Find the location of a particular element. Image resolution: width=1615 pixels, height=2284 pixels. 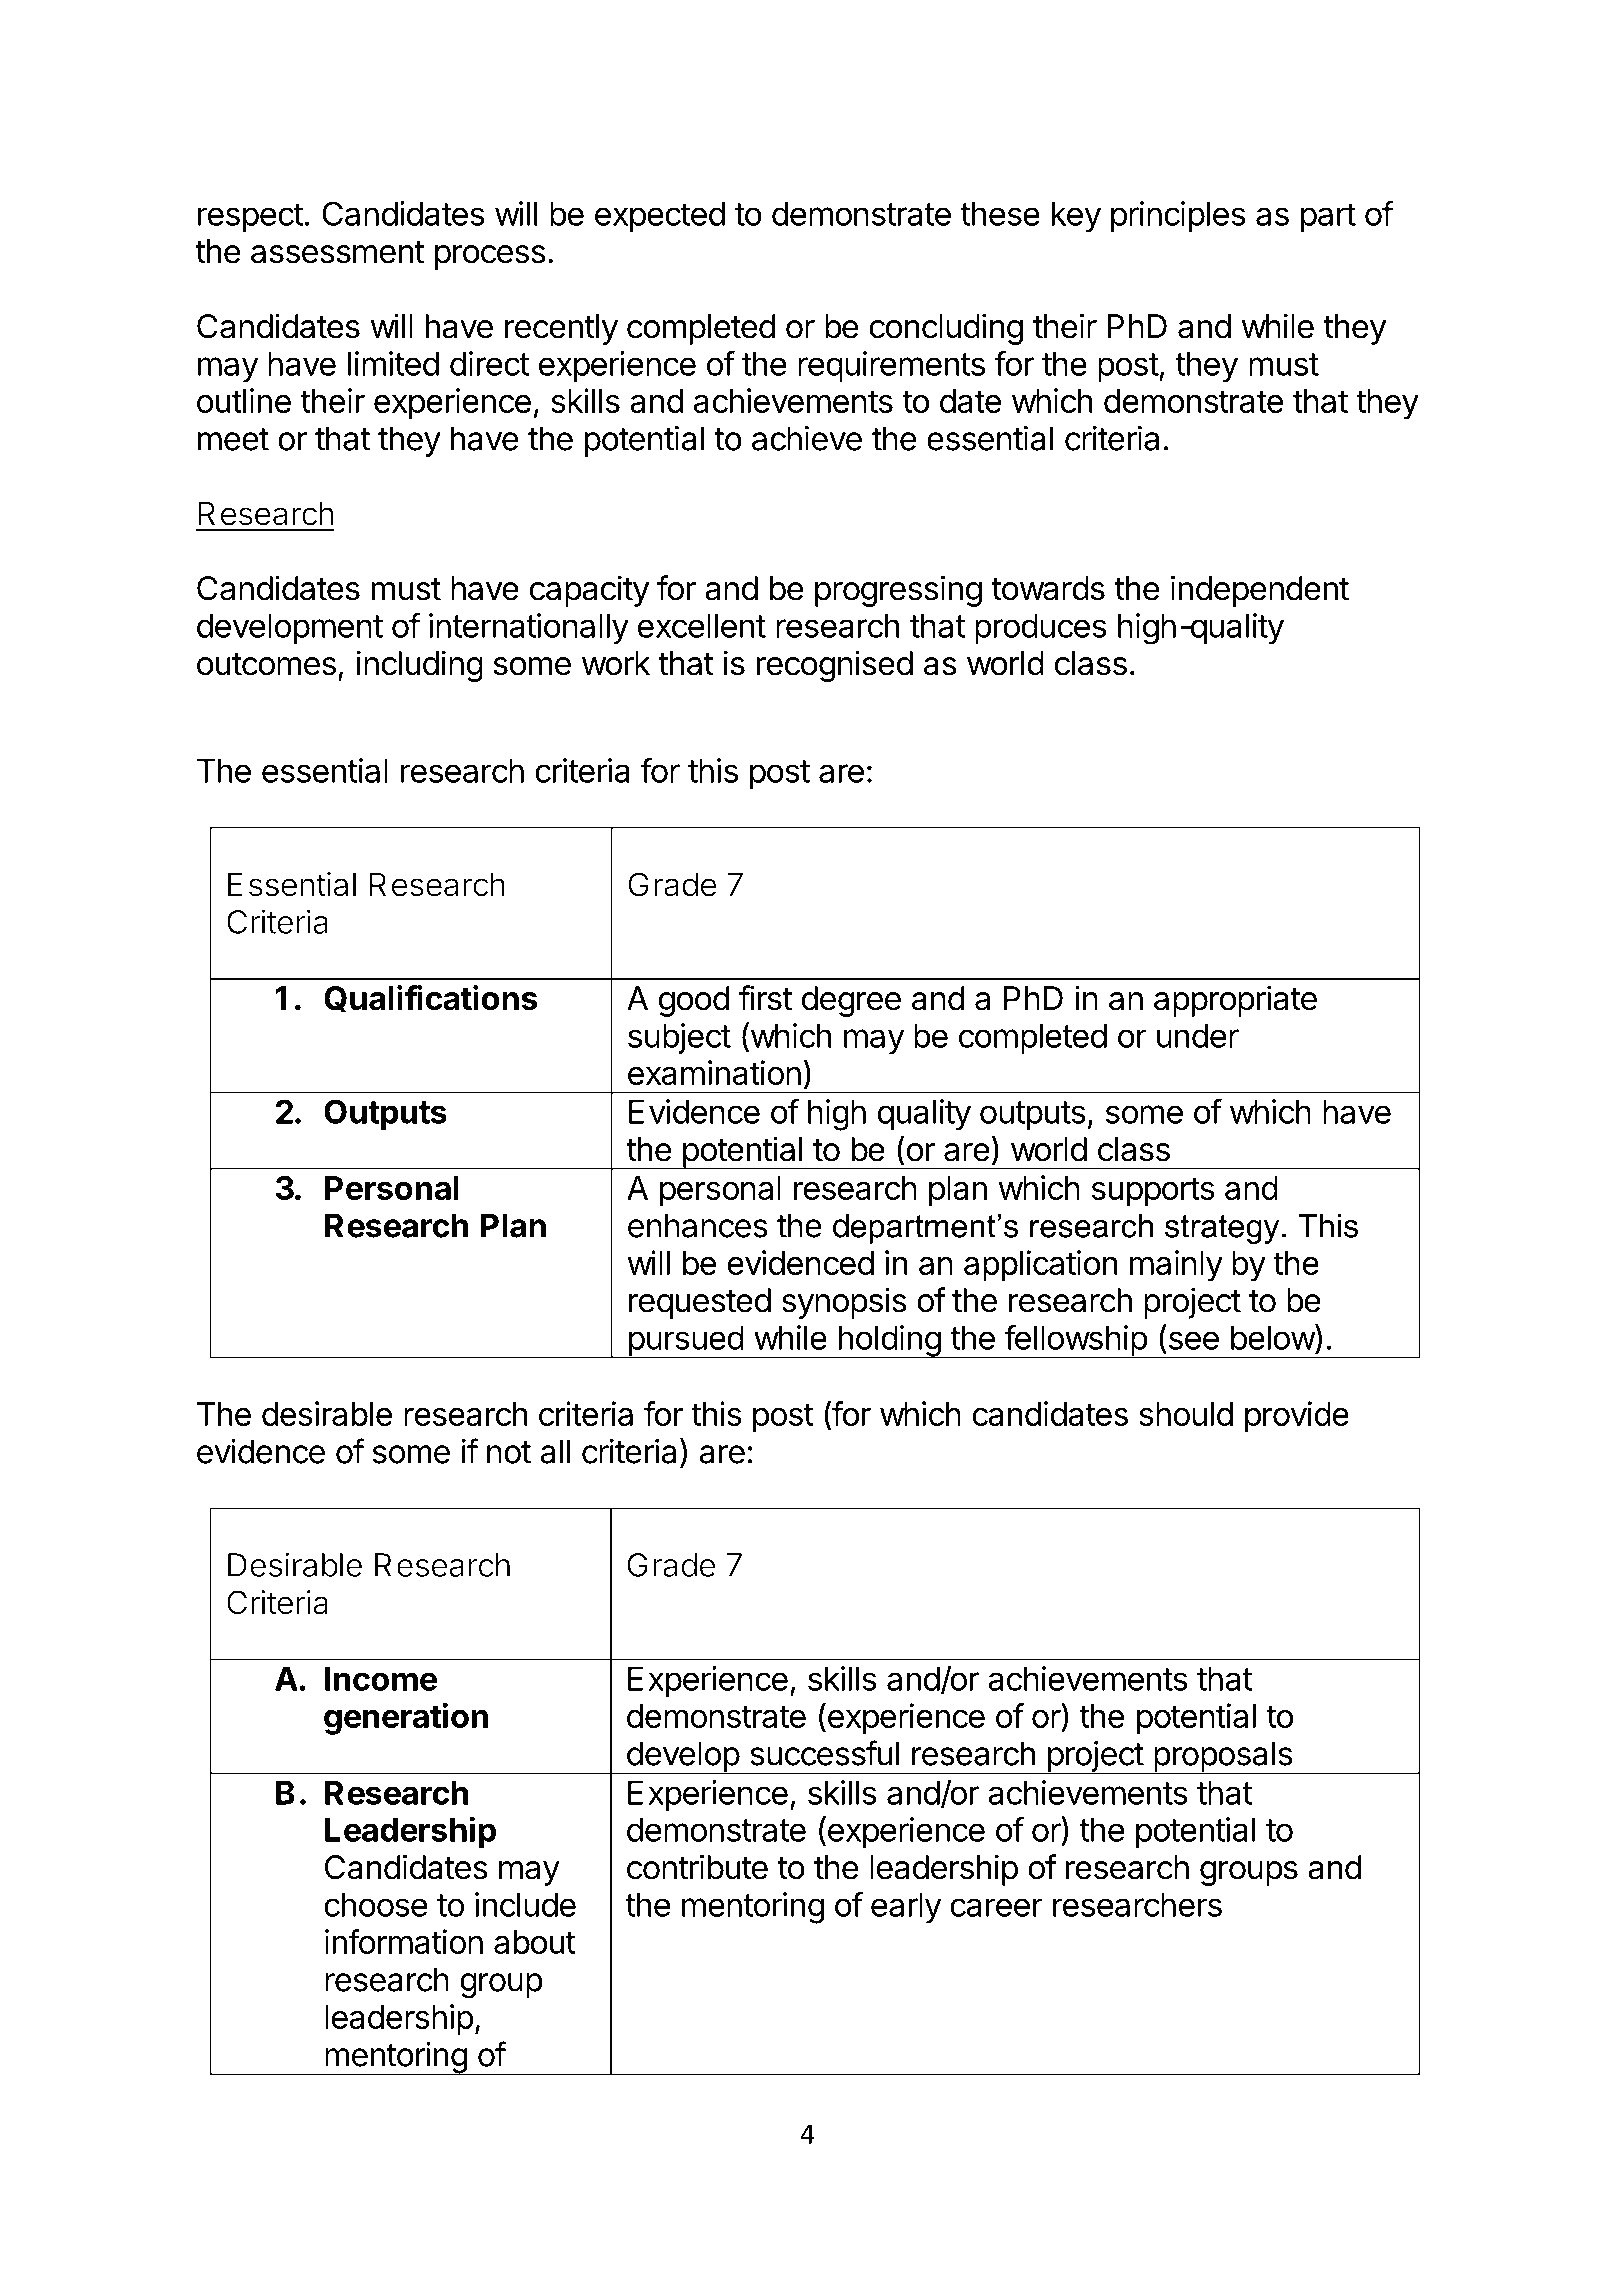

expected is located at coordinates (660, 217).
